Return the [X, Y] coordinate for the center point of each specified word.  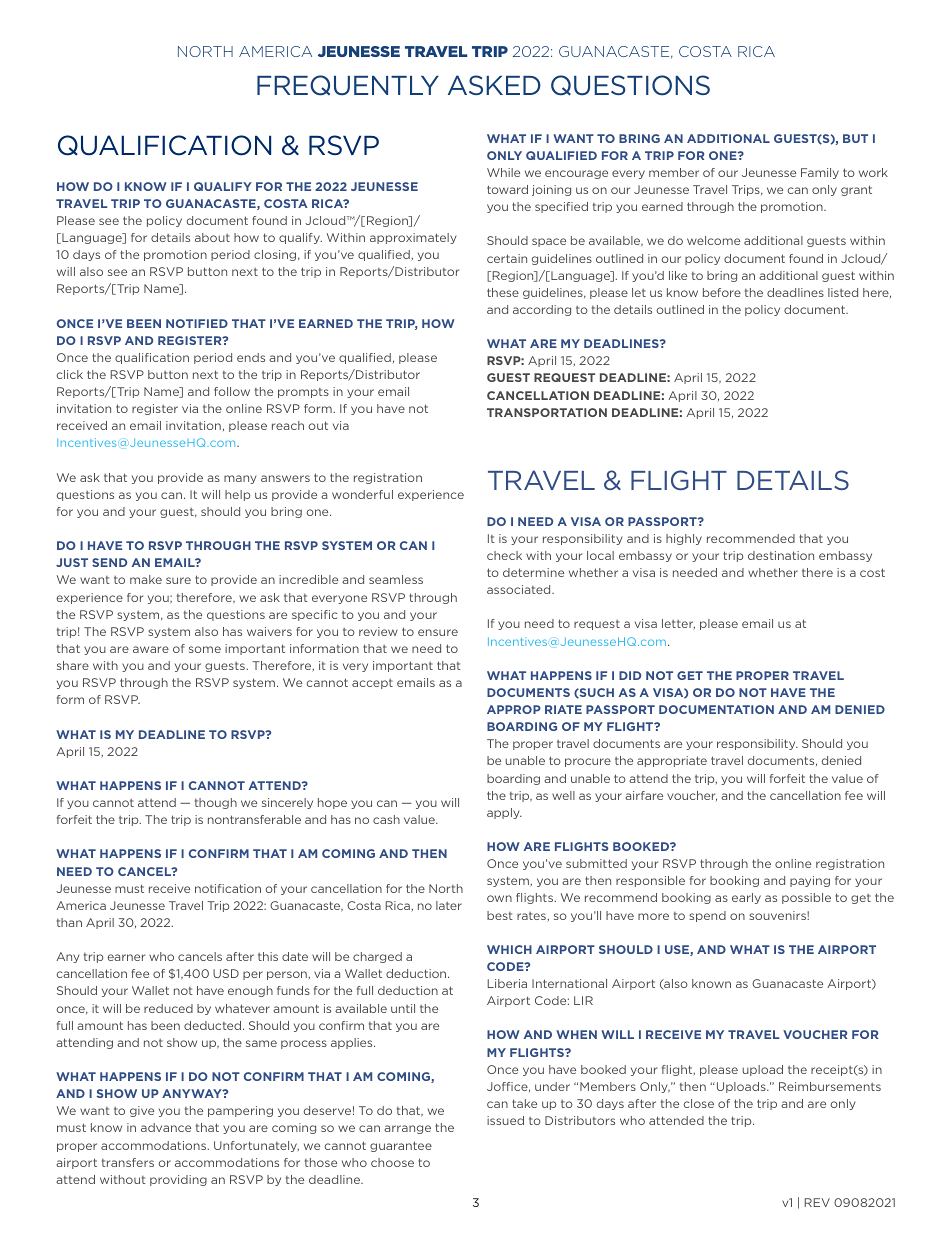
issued [505, 1120]
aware [151, 649]
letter [678, 624]
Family [820, 173]
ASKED [494, 85]
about [212, 237]
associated [520, 589]
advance [166, 1127]
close [699, 1103]
